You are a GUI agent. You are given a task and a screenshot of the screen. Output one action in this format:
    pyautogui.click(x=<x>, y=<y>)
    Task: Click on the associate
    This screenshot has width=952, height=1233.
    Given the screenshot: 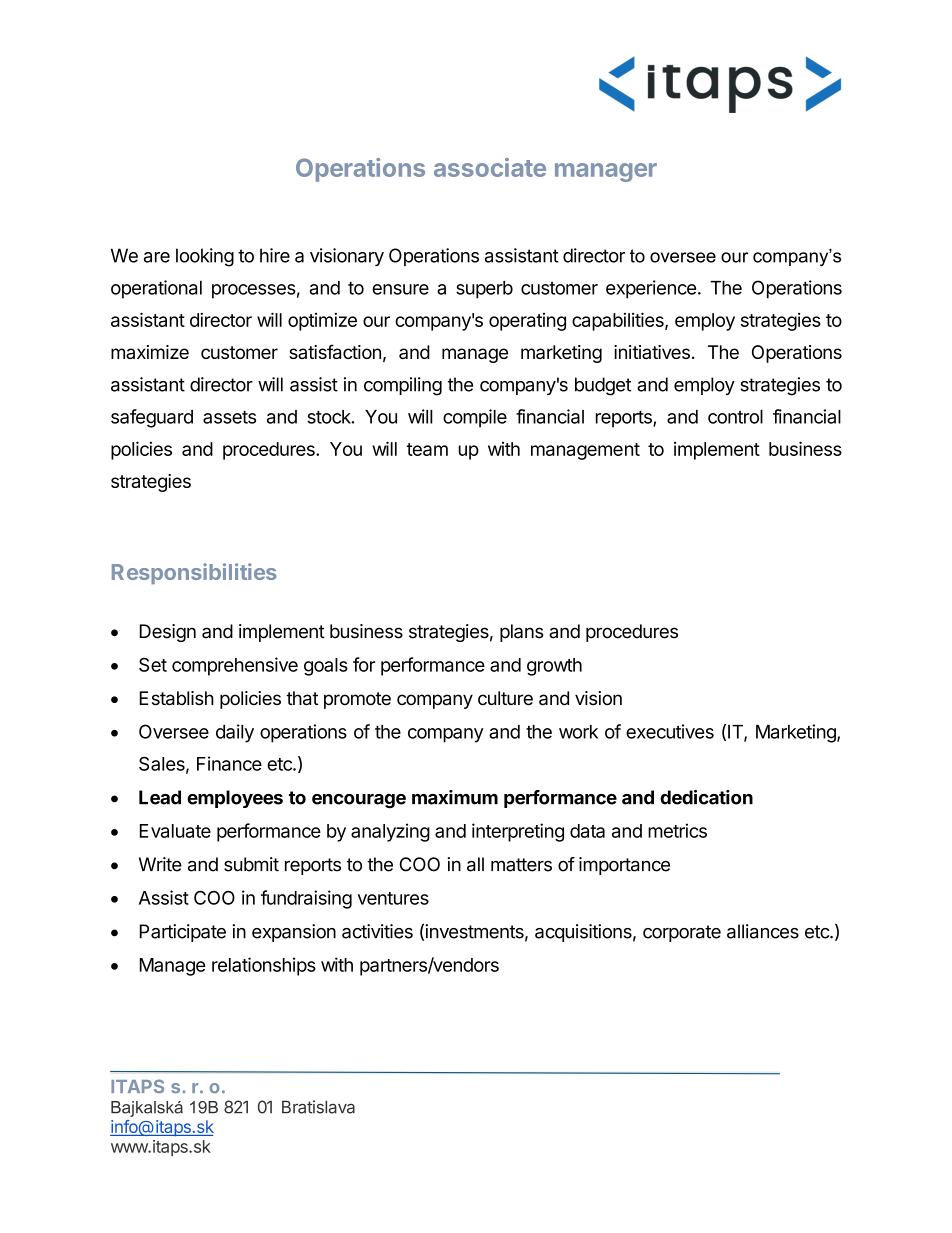 What is the action you would take?
    pyautogui.click(x=490, y=167)
